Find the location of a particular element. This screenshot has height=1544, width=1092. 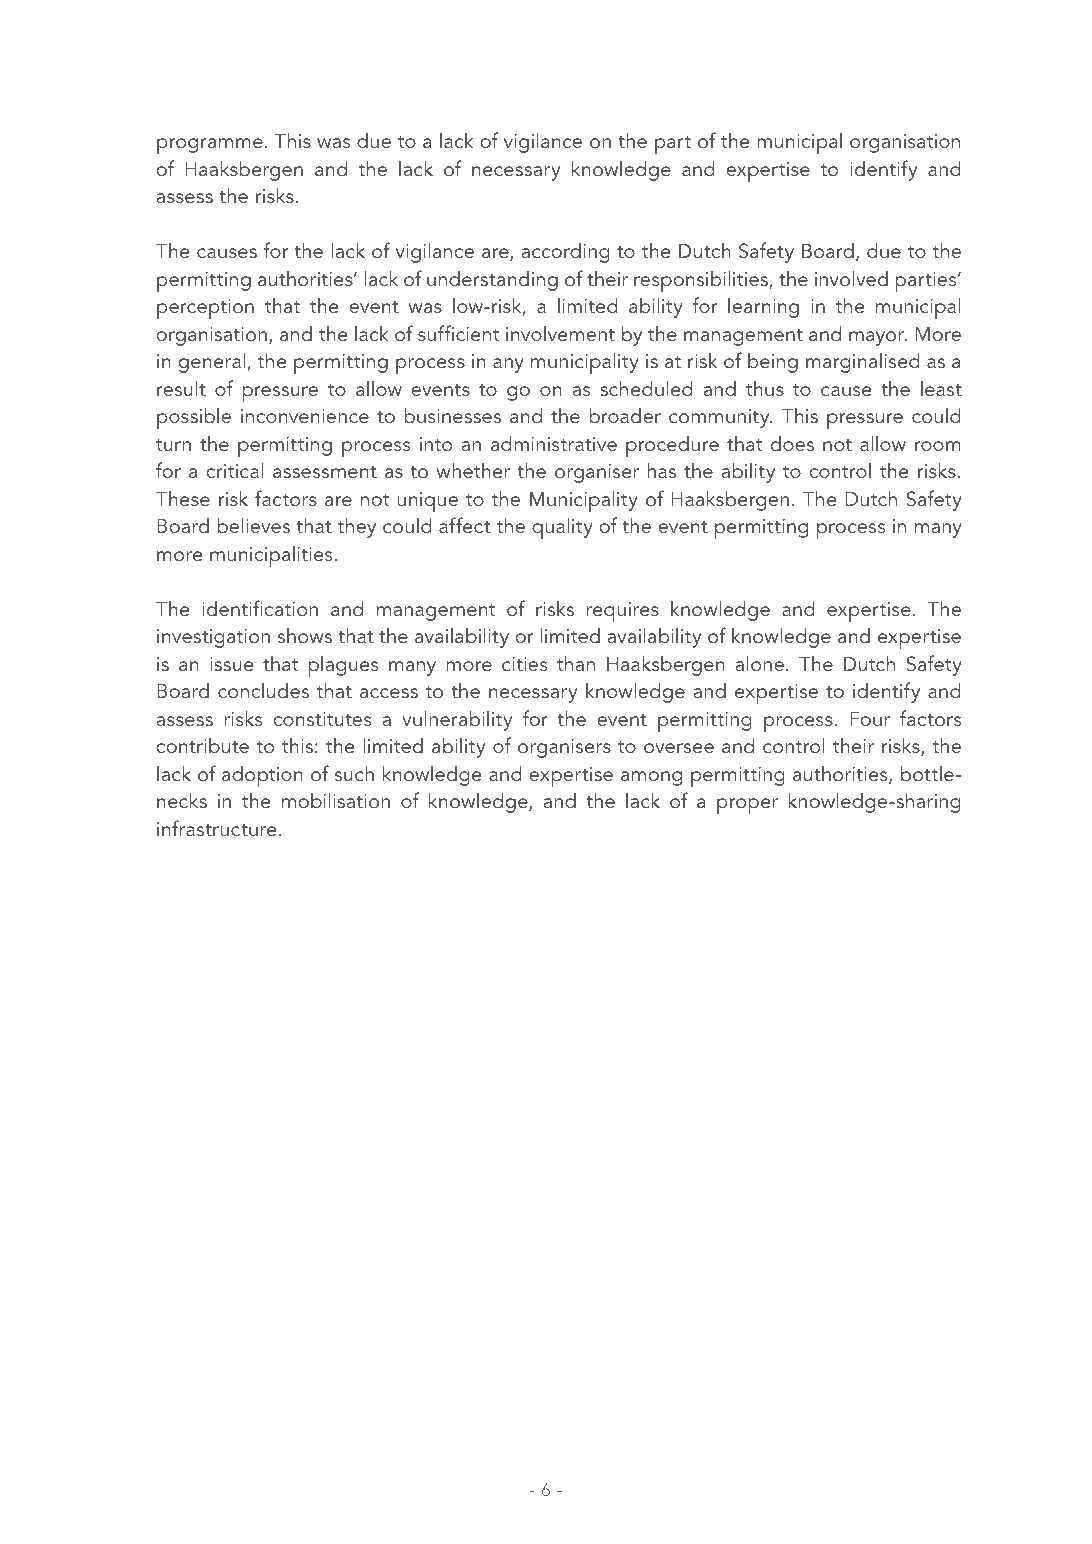

infrastructure is located at coordinates (216, 828).
